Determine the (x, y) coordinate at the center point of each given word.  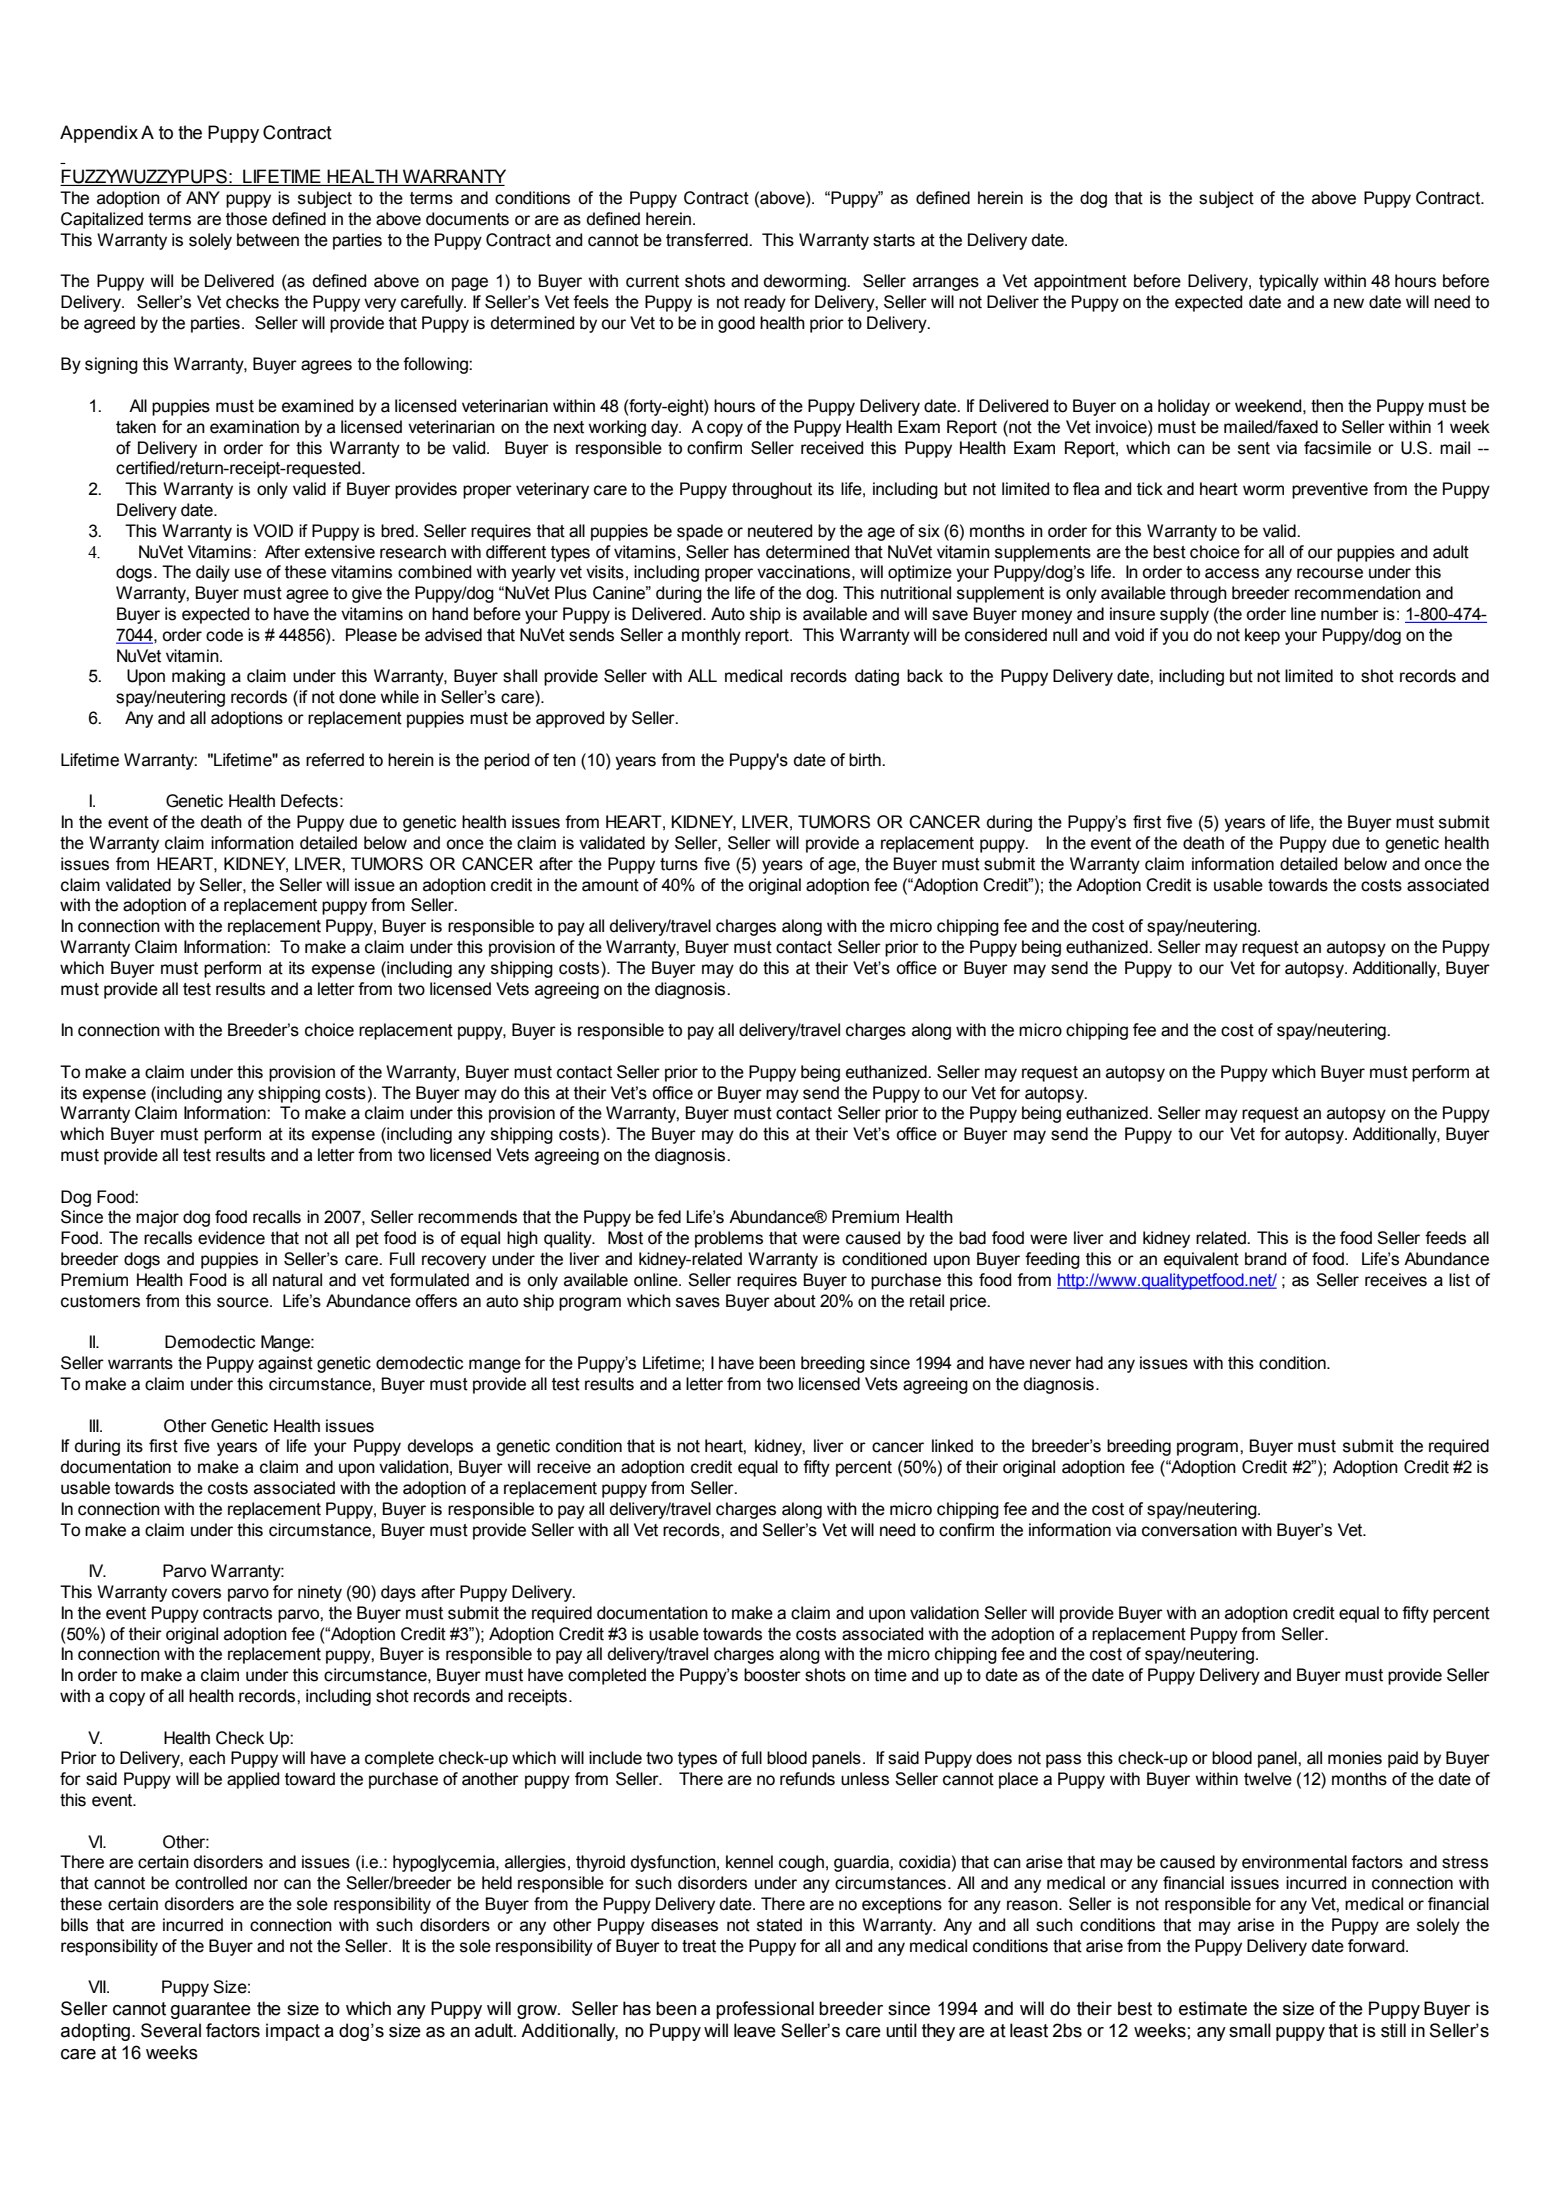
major (157, 1218)
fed (669, 1217)
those (246, 219)
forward (1377, 1946)
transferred (708, 240)
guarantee (211, 2010)
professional (765, 2010)
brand (1265, 1259)
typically (1289, 282)
